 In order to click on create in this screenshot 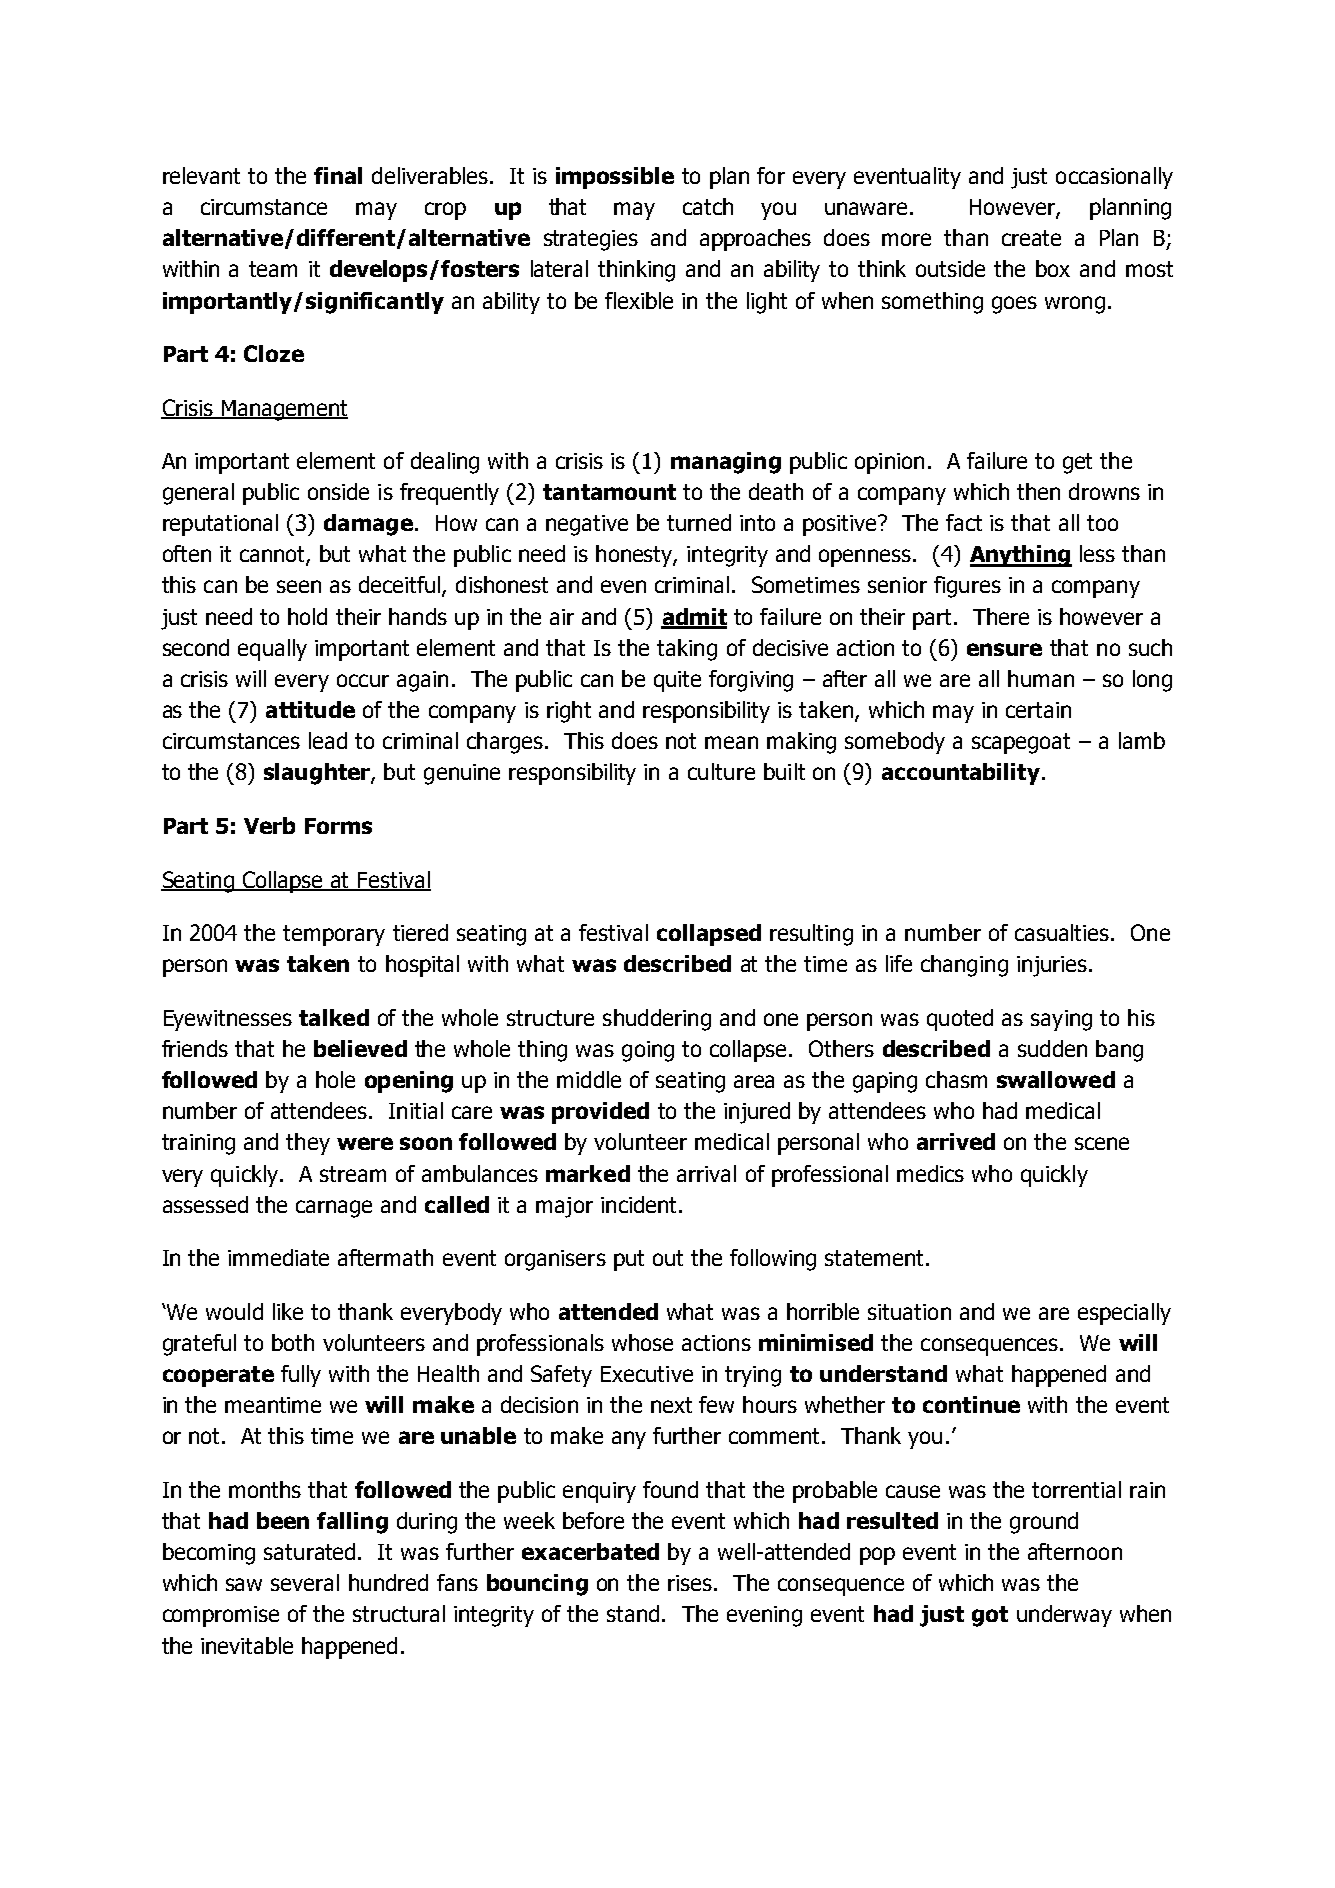, I will do `click(1031, 238)`.
